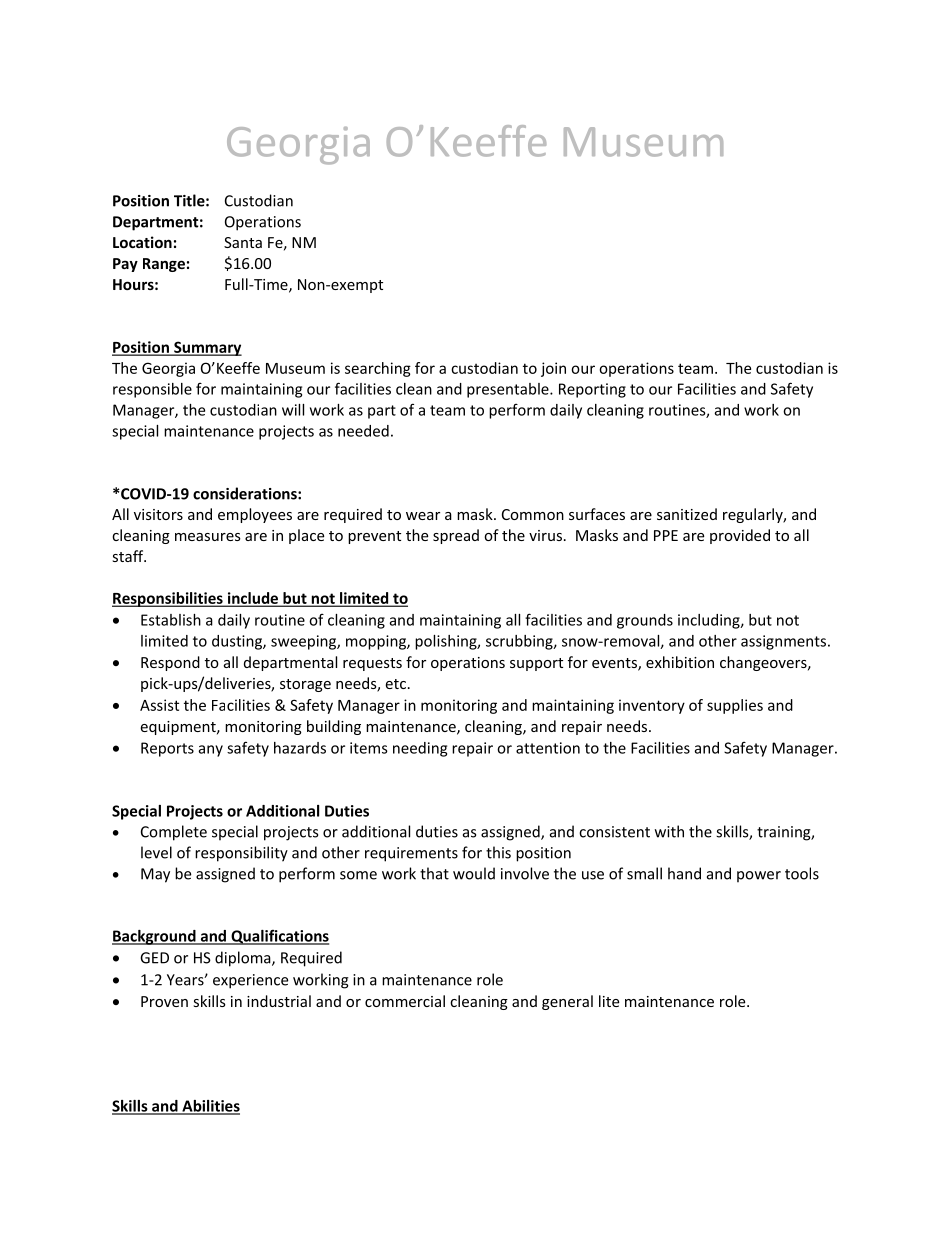  Describe the element at coordinates (210, 1107) in the document. I see `Abilities` at that location.
